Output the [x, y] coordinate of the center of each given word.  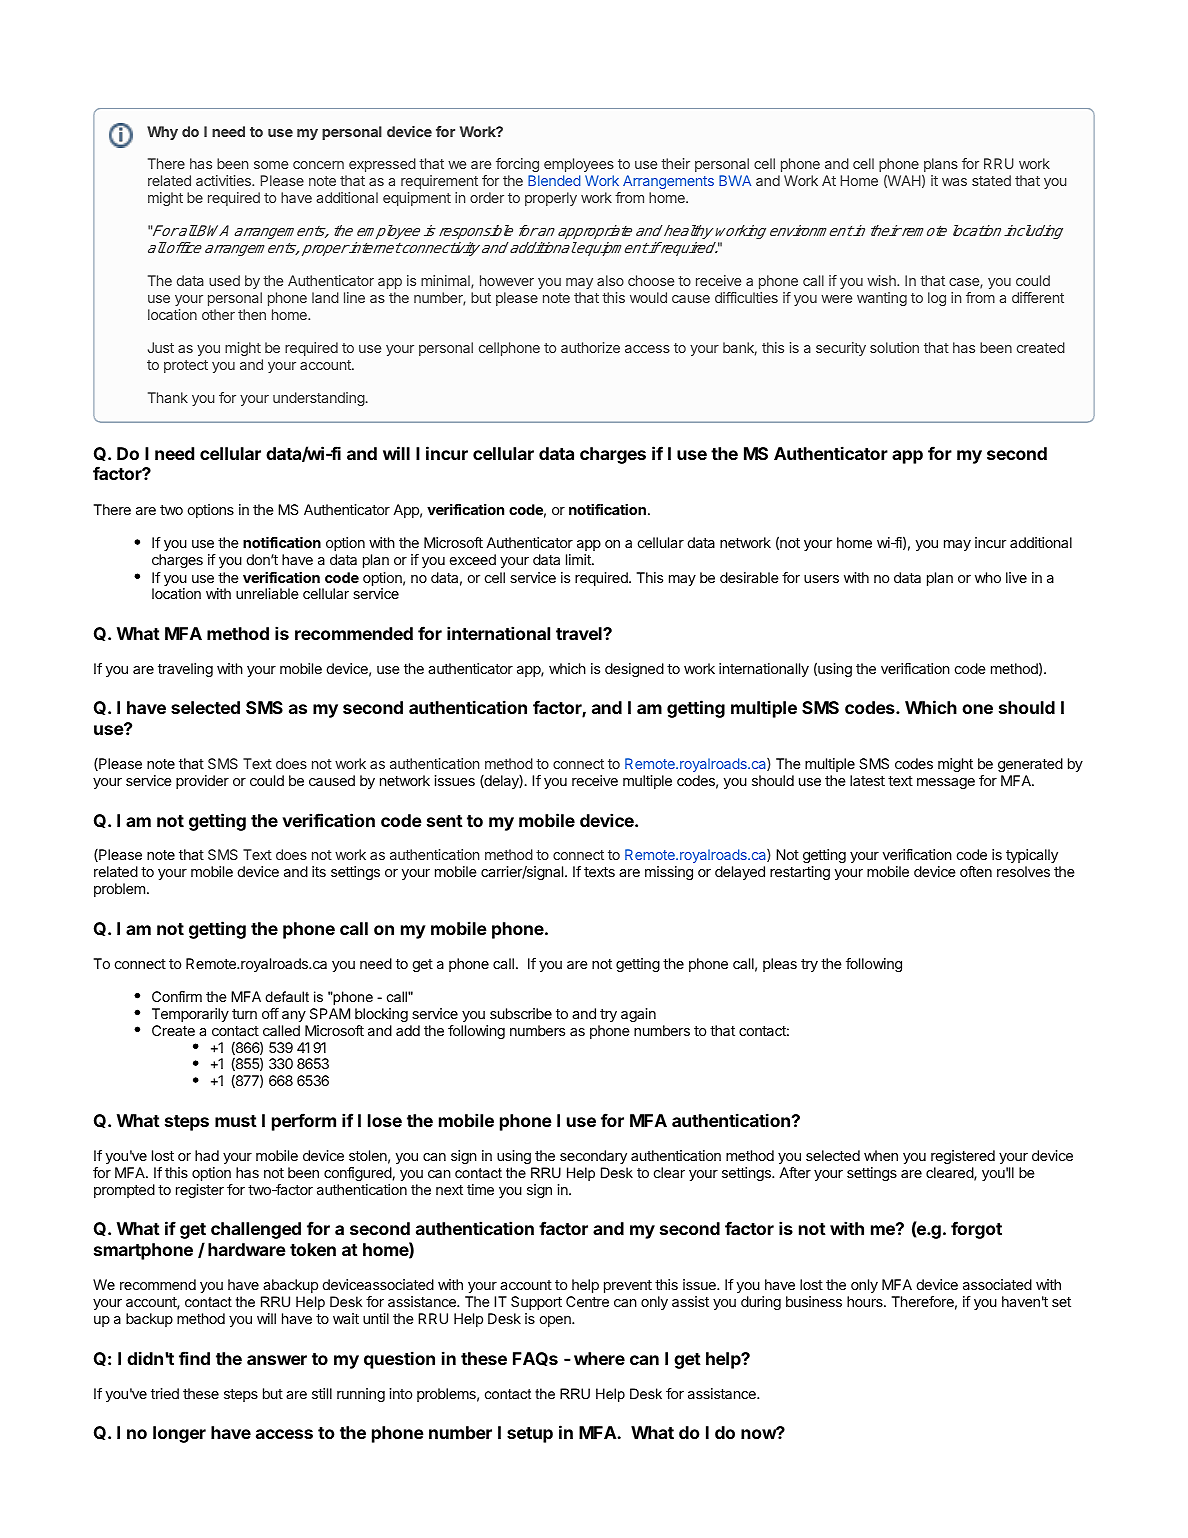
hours [866, 1301]
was [954, 182]
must [236, 1121]
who [988, 577]
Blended [554, 180]
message [946, 783]
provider [202, 782]
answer [277, 1360]
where [599, 1358]
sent [445, 821]
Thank [168, 397]
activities [224, 180]
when [881, 1155]
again [638, 1015]
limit [579, 559]
